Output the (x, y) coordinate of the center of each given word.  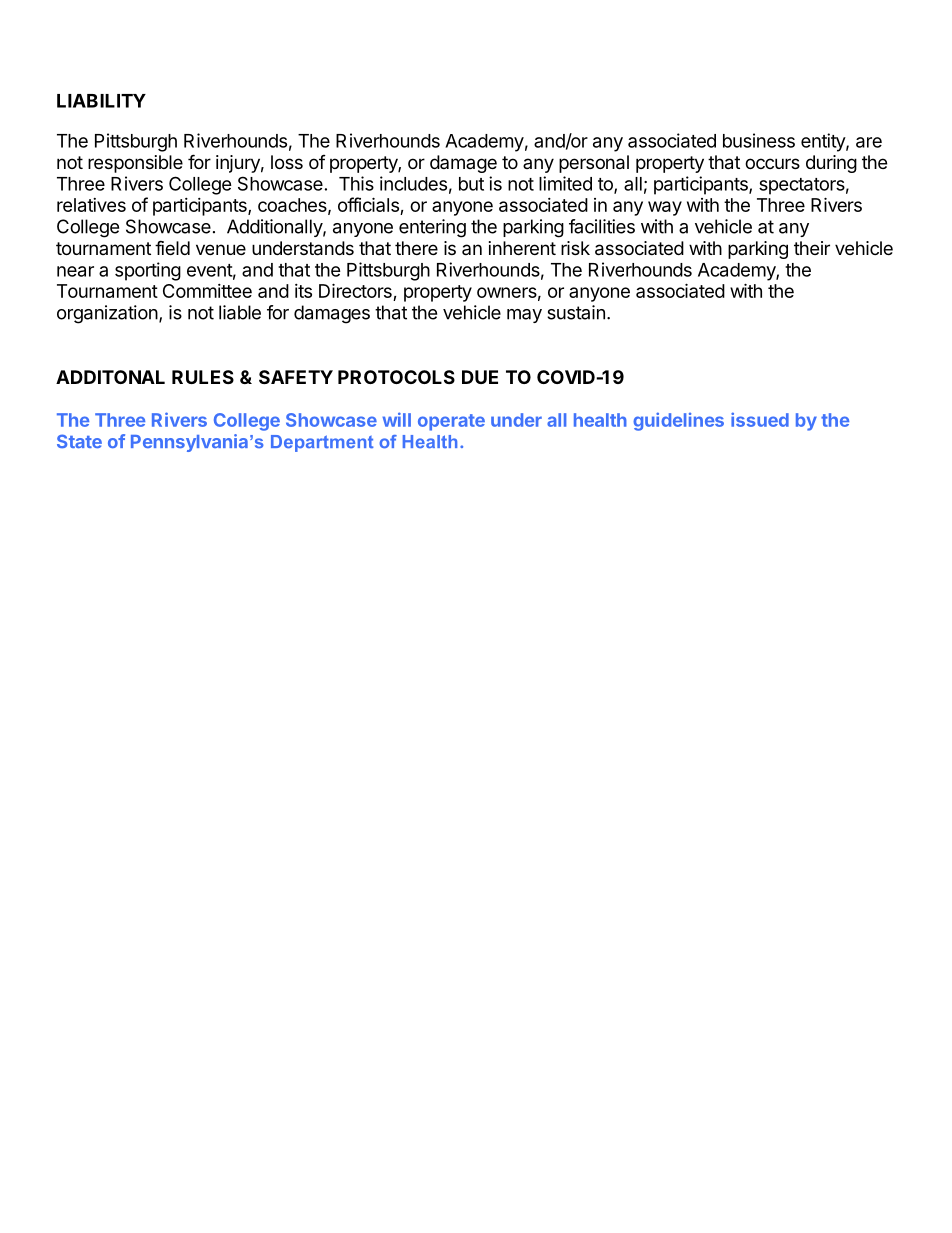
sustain (576, 312)
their (812, 248)
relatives (91, 205)
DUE (480, 377)
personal (594, 164)
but (471, 184)
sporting (148, 271)
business (759, 140)
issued (760, 419)
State (79, 441)
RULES (203, 377)
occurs (772, 163)
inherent (522, 248)
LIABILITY (101, 101)
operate (451, 422)
